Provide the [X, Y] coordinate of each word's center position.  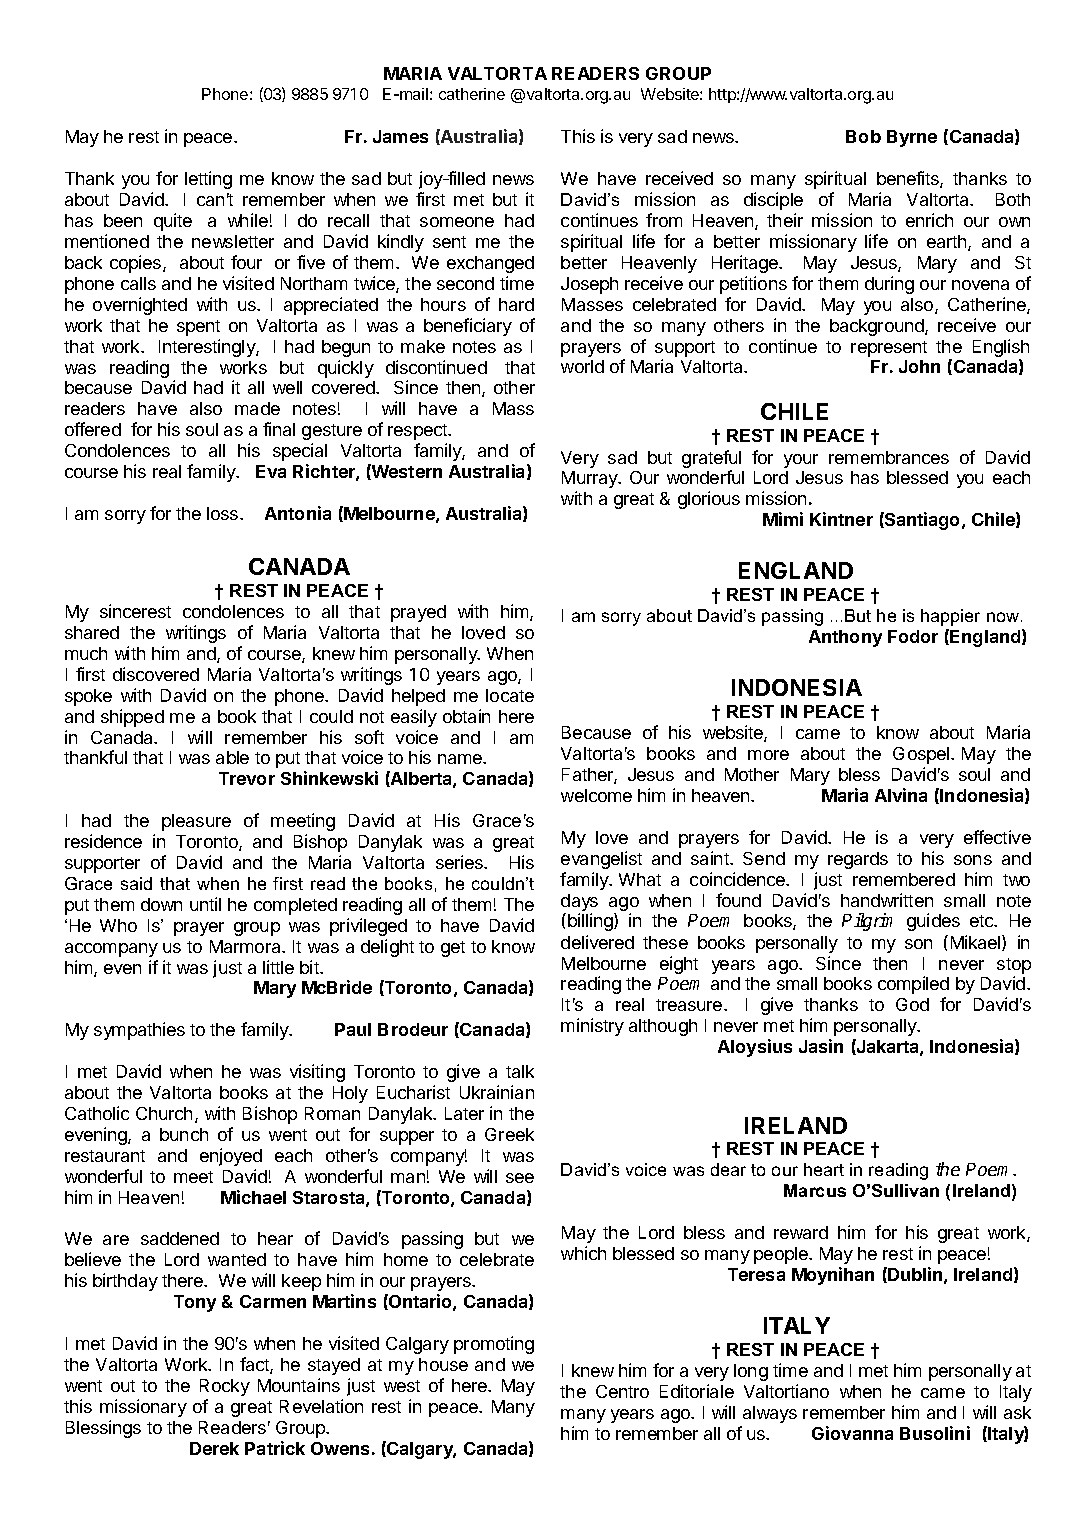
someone [457, 222]
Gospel [922, 755]
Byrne [912, 138]
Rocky [225, 1387]
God [912, 1004]
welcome [596, 795]
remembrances [889, 457]
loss [224, 513]
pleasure [196, 822]
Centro [622, 1391]
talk [520, 1071]
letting [208, 180]
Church [164, 1113]
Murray [591, 479]
